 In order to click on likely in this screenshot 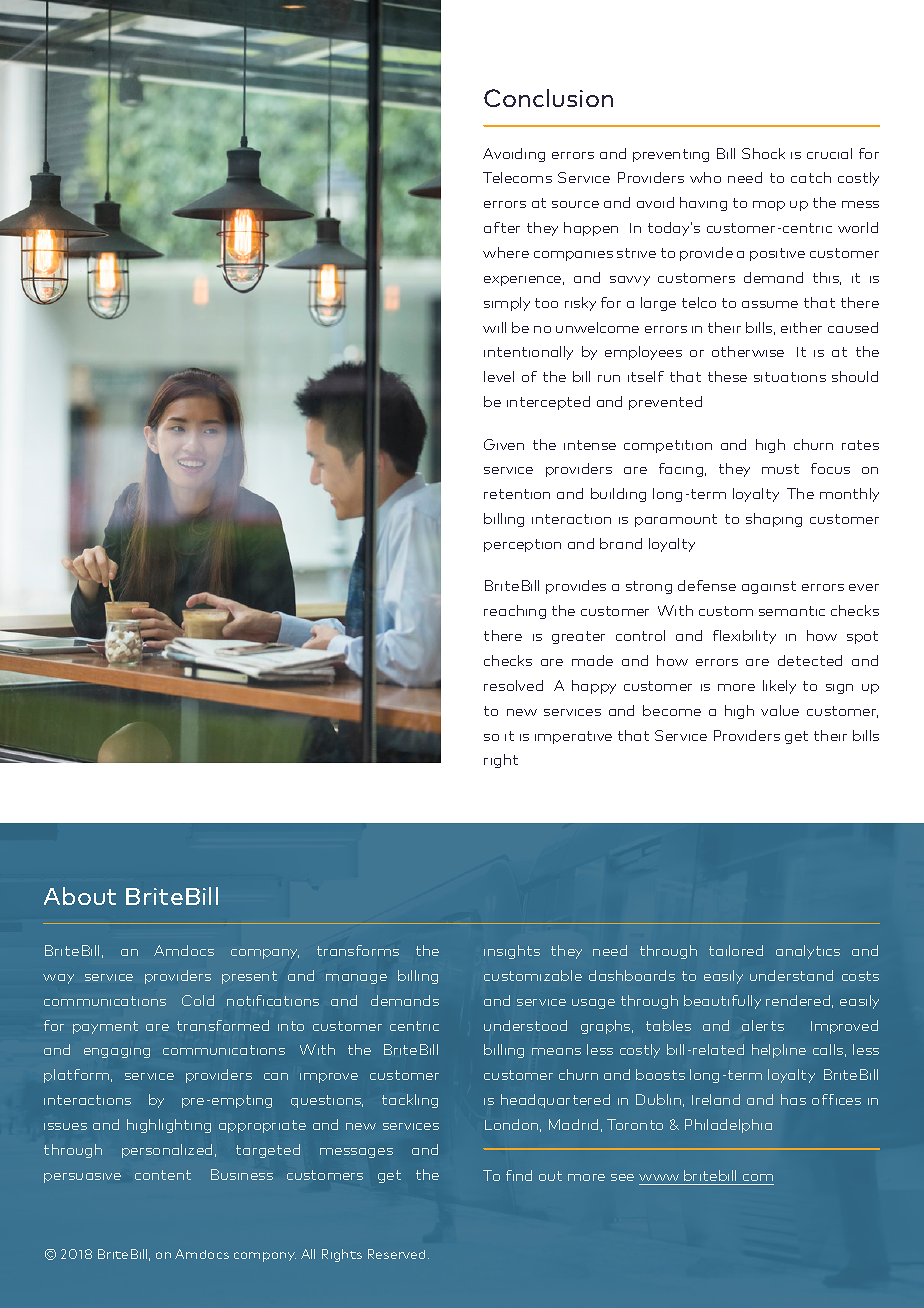, I will do `click(779, 687)`.
